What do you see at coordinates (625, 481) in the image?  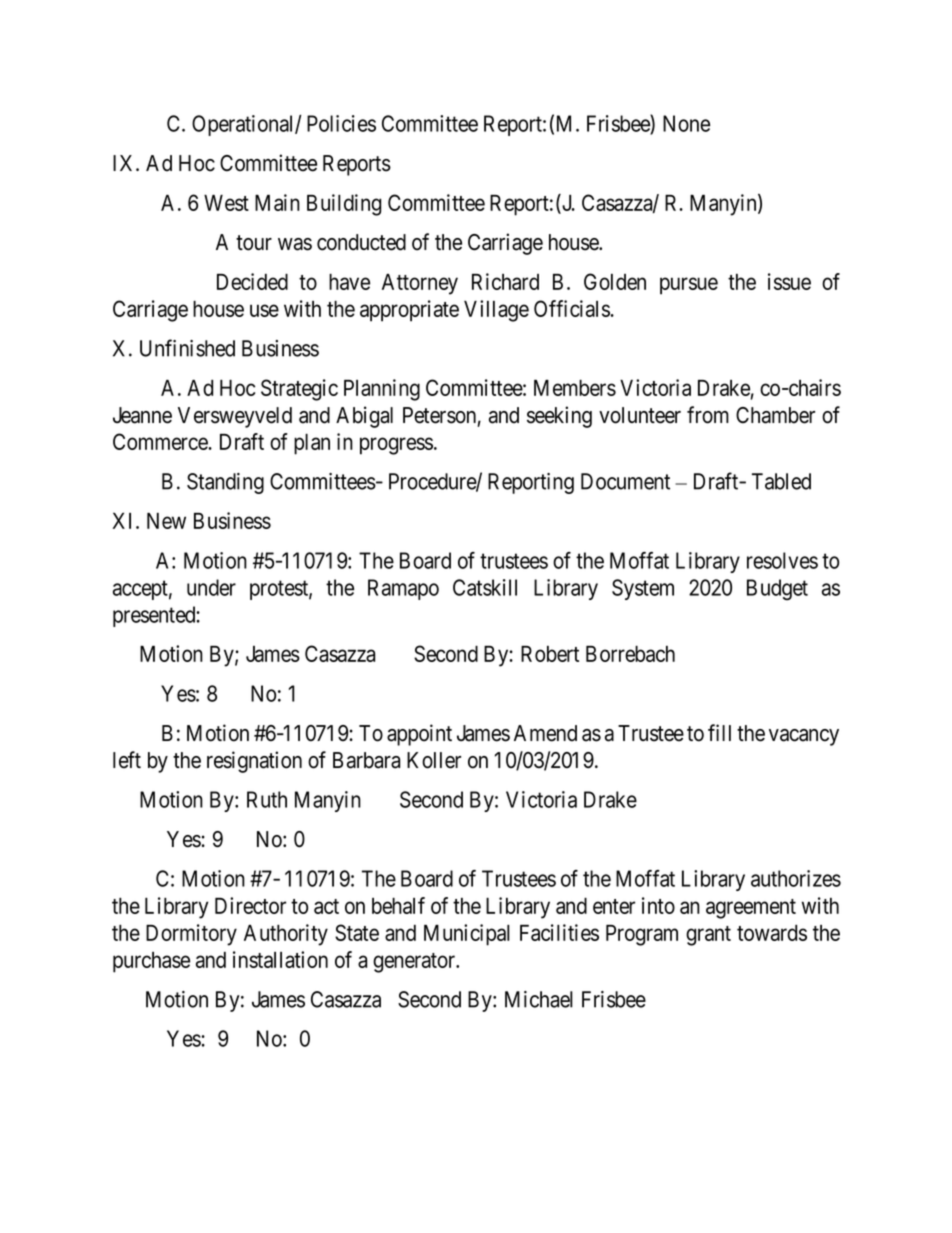 I see `Document` at bounding box center [625, 481].
